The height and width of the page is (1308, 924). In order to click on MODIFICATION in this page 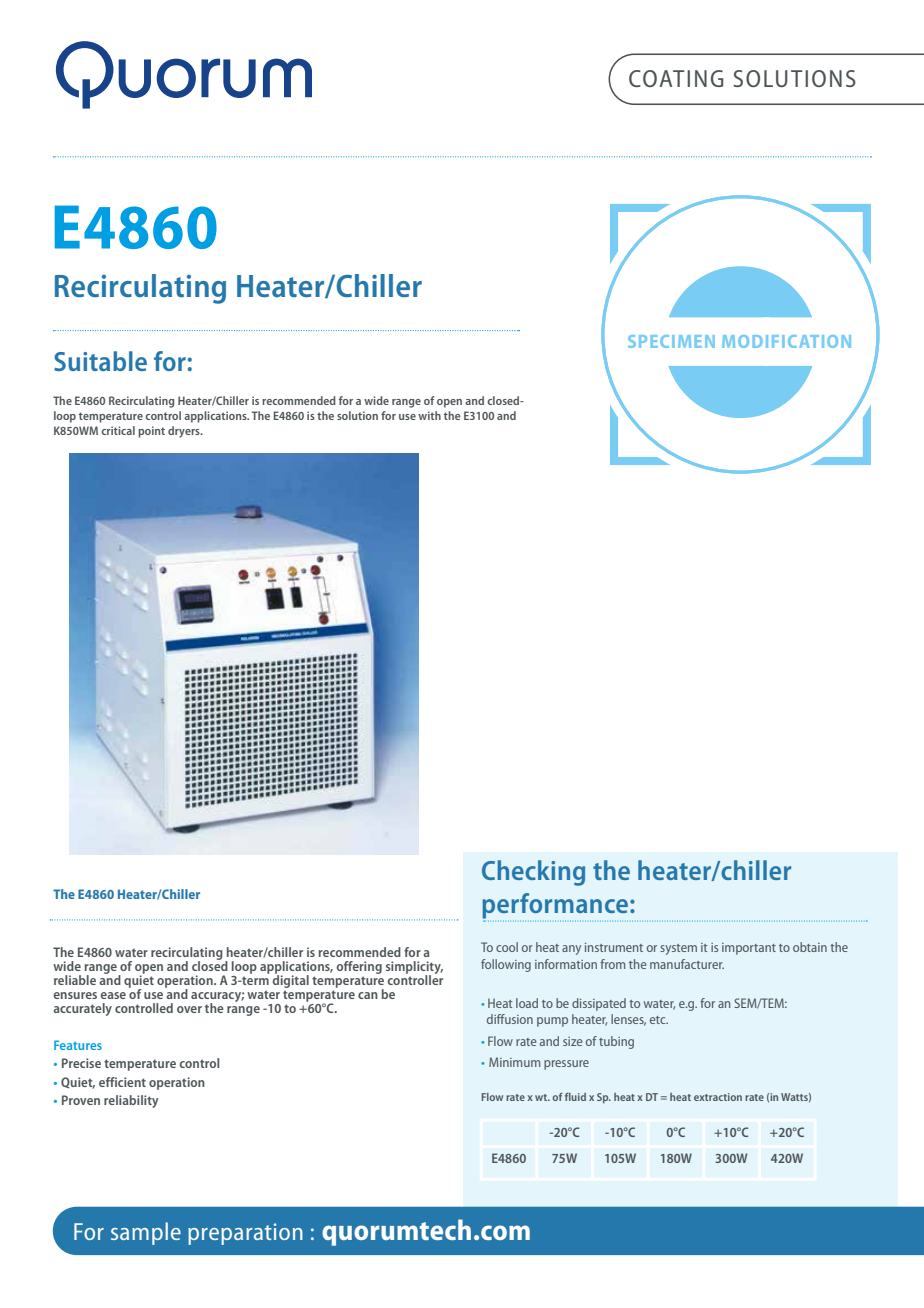, I will do `click(786, 341)`.
